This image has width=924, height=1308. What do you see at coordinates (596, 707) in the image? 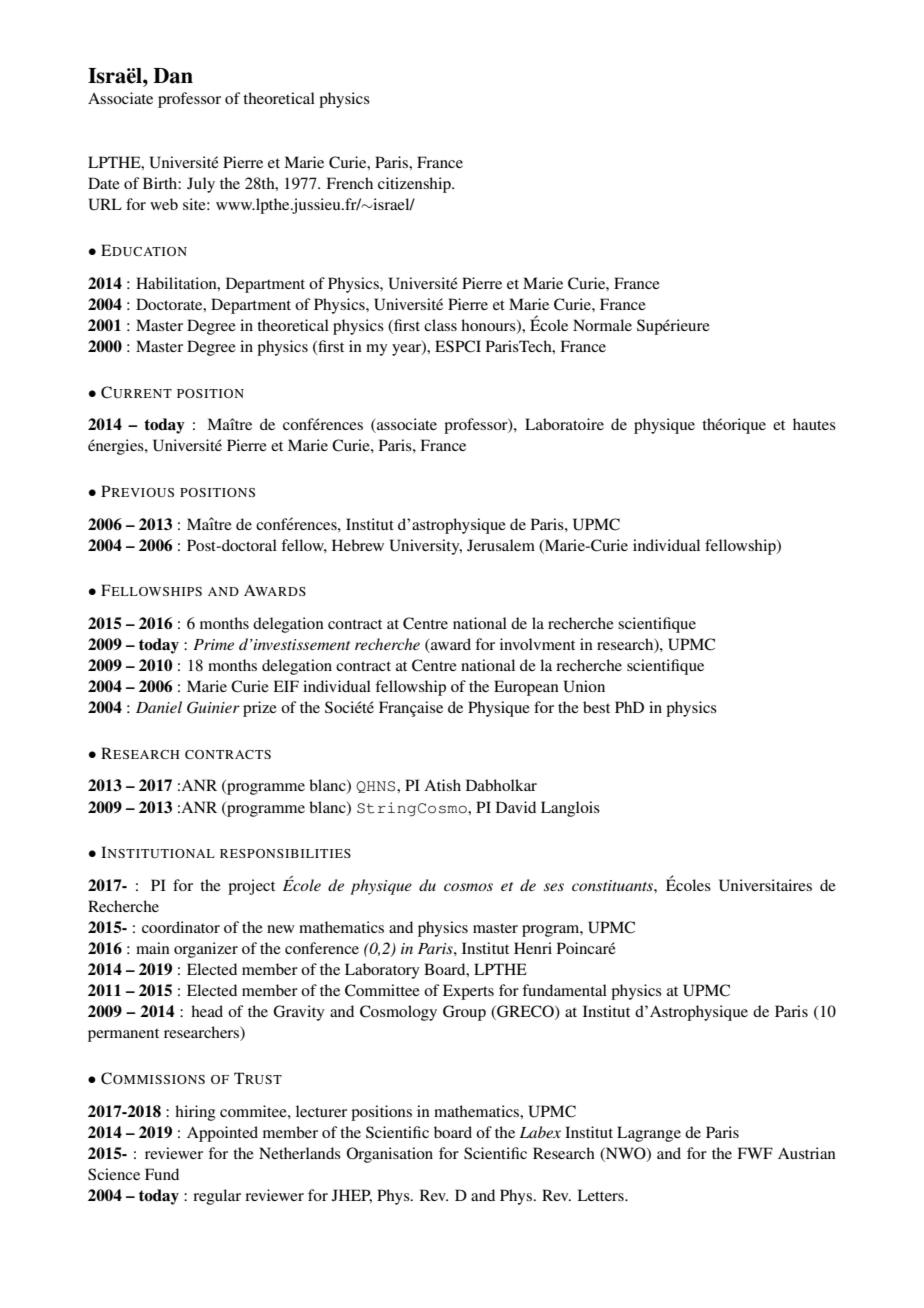
I see `best` at bounding box center [596, 707].
